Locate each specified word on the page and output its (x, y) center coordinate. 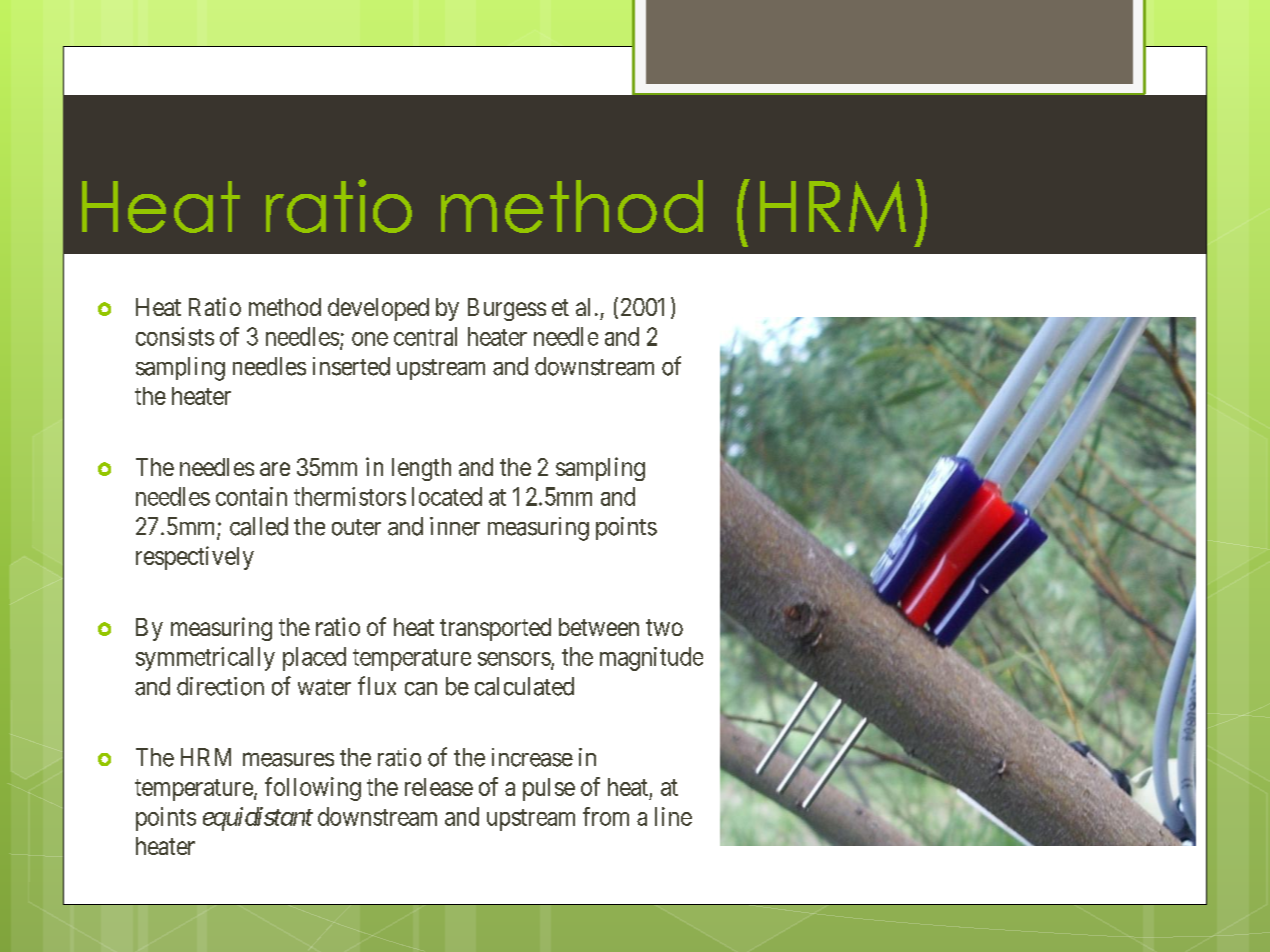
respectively (195, 558)
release (439, 787)
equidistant (258, 819)
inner (455, 526)
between (599, 627)
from (606, 816)
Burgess (507, 309)
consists (175, 336)
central (425, 336)
